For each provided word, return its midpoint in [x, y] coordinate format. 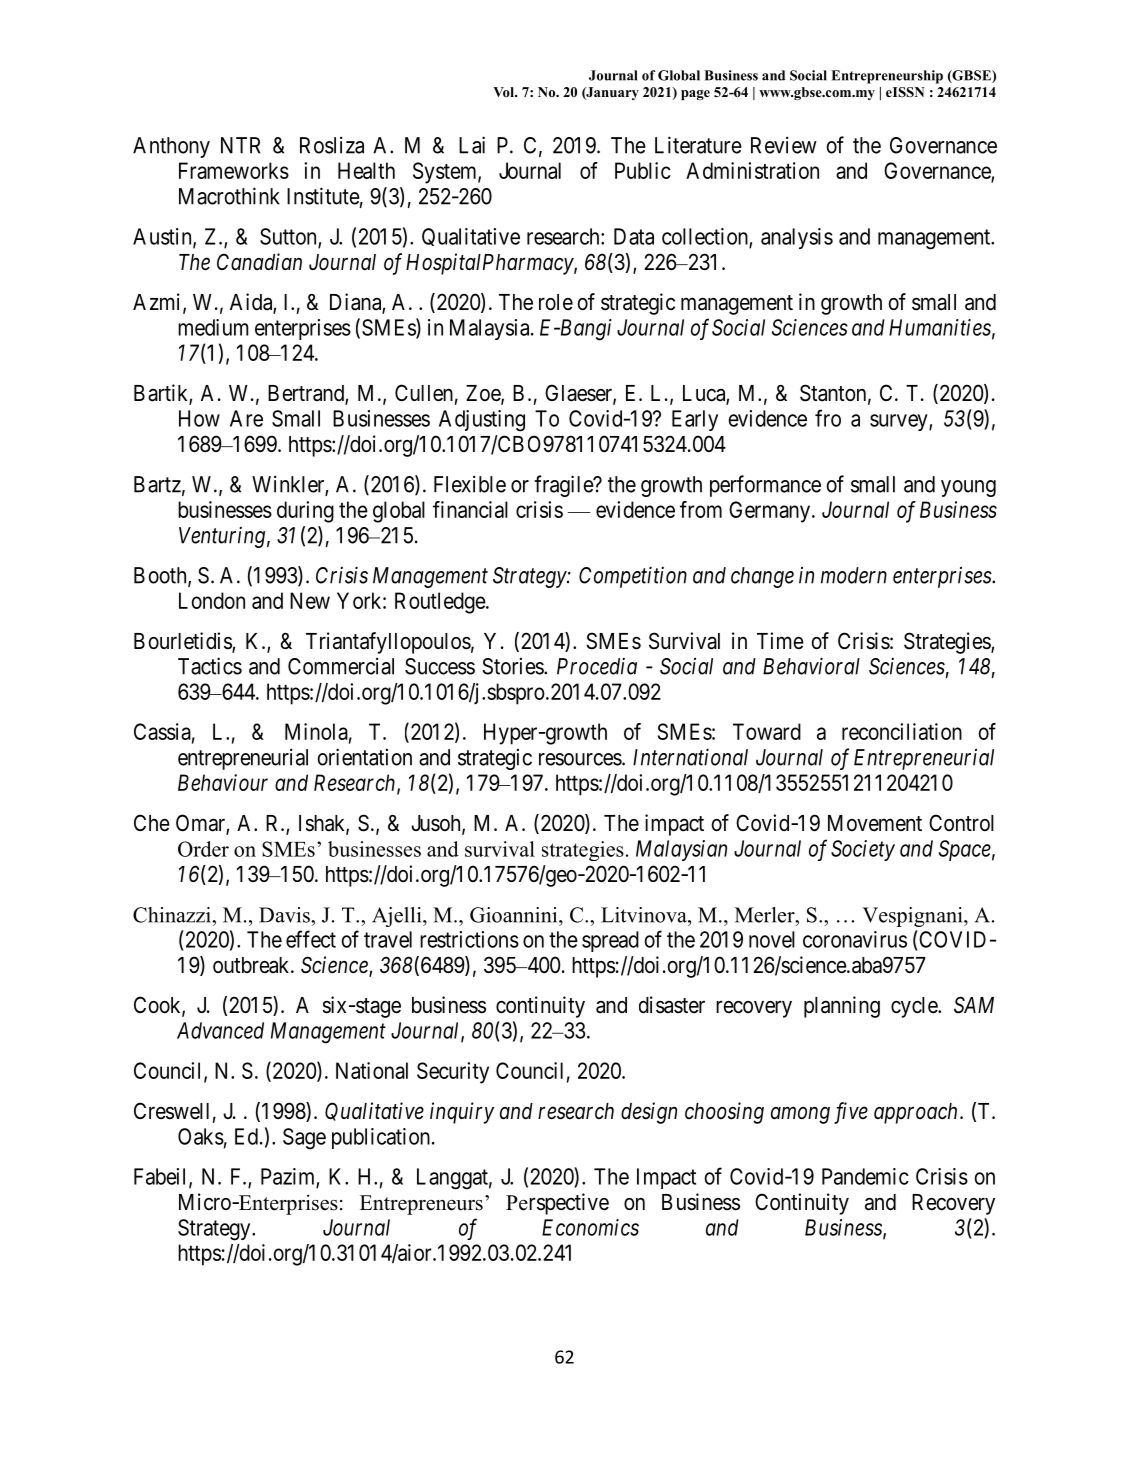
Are [246, 418]
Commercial [341, 666]
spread [610, 941]
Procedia [597, 666]
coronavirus [855, 939]
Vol [505, 92]
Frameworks [234, 170]
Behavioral [811, 666]
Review [784, 145]
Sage [304, 1139]
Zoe [484, 394]
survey [900, 422]
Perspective [557, 1204]
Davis [285, 915]
